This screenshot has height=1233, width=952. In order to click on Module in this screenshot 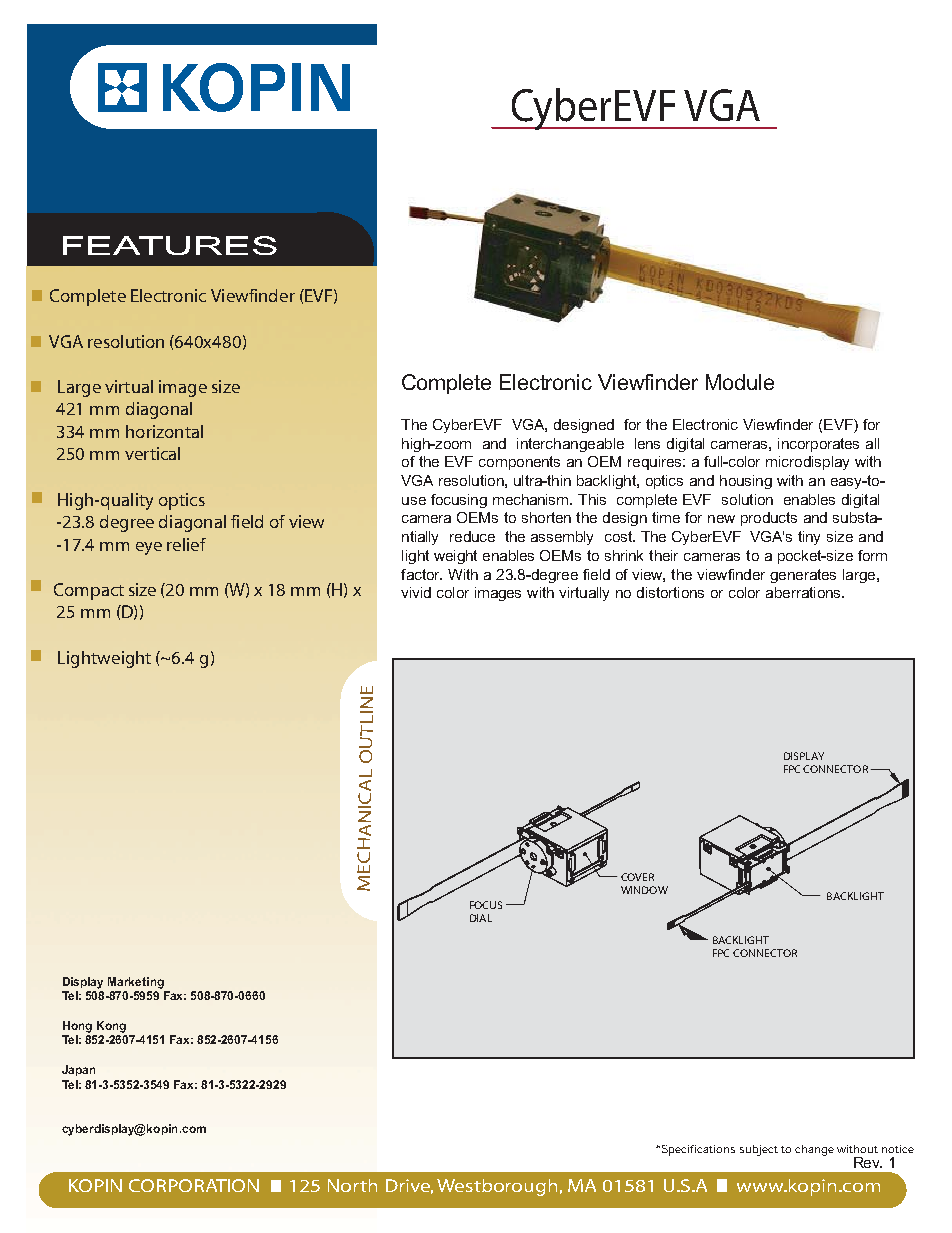, I will do `click(740, 382)`.
